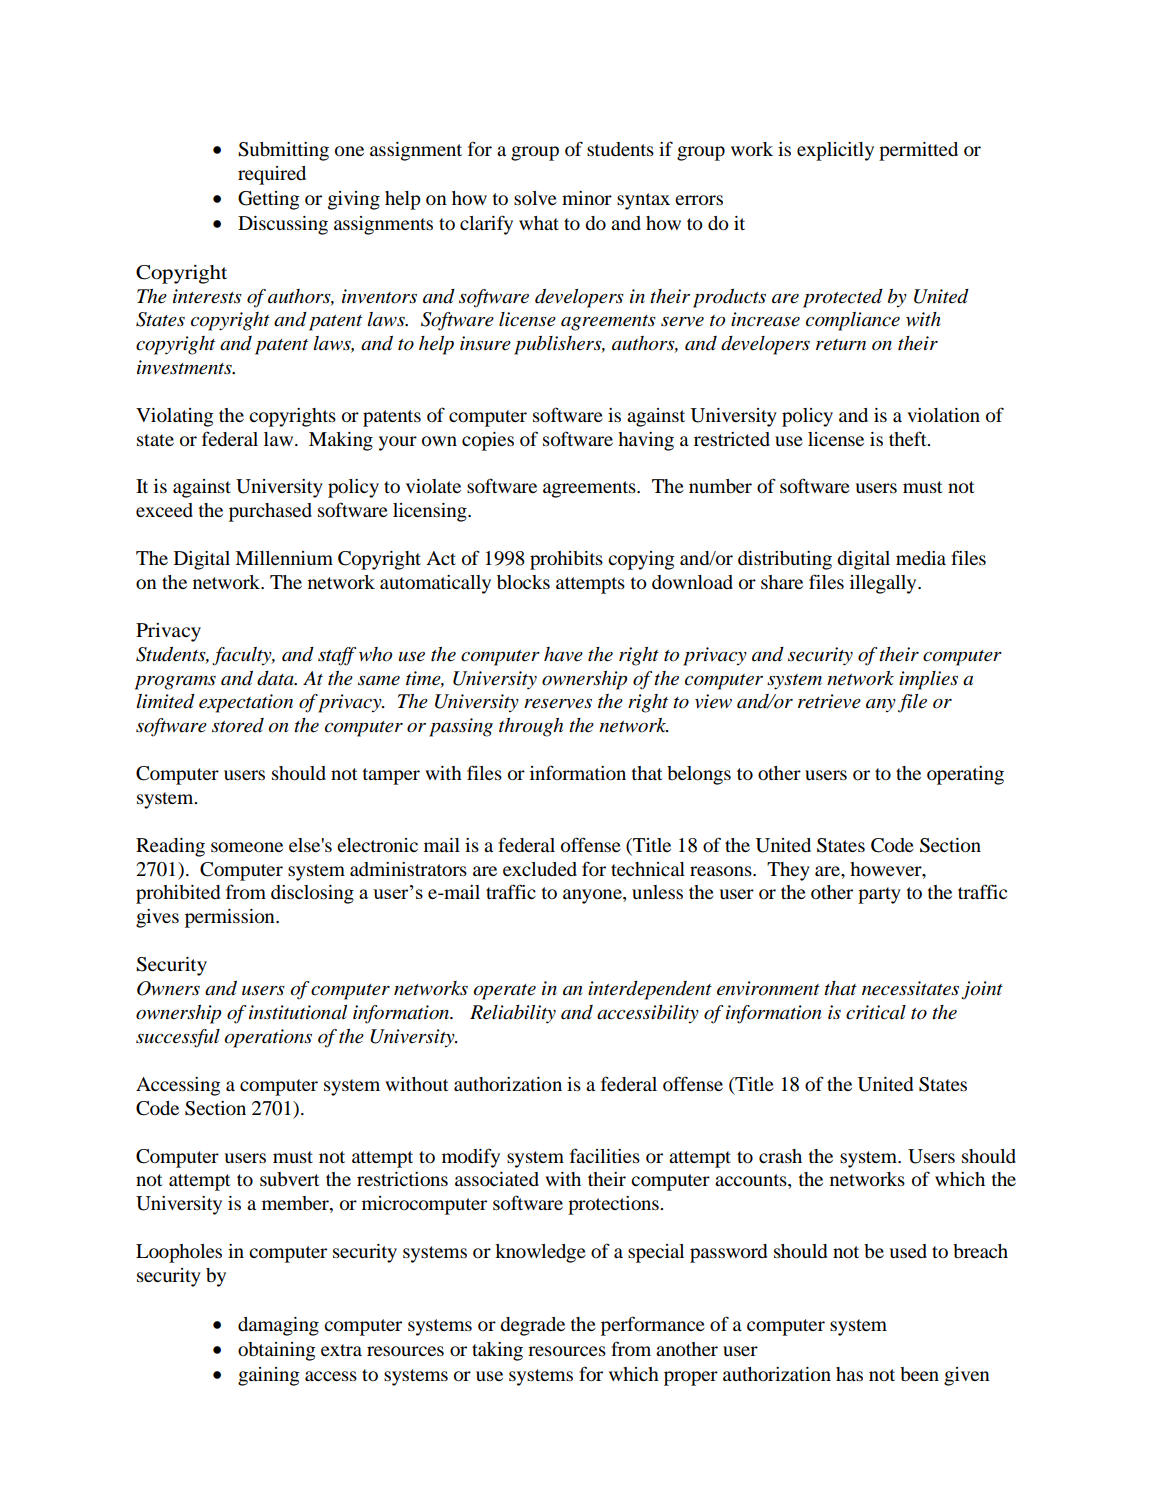 The height and width of the screenshot is (1496, 1156). I want to click on permitted, so click(918, 151).
